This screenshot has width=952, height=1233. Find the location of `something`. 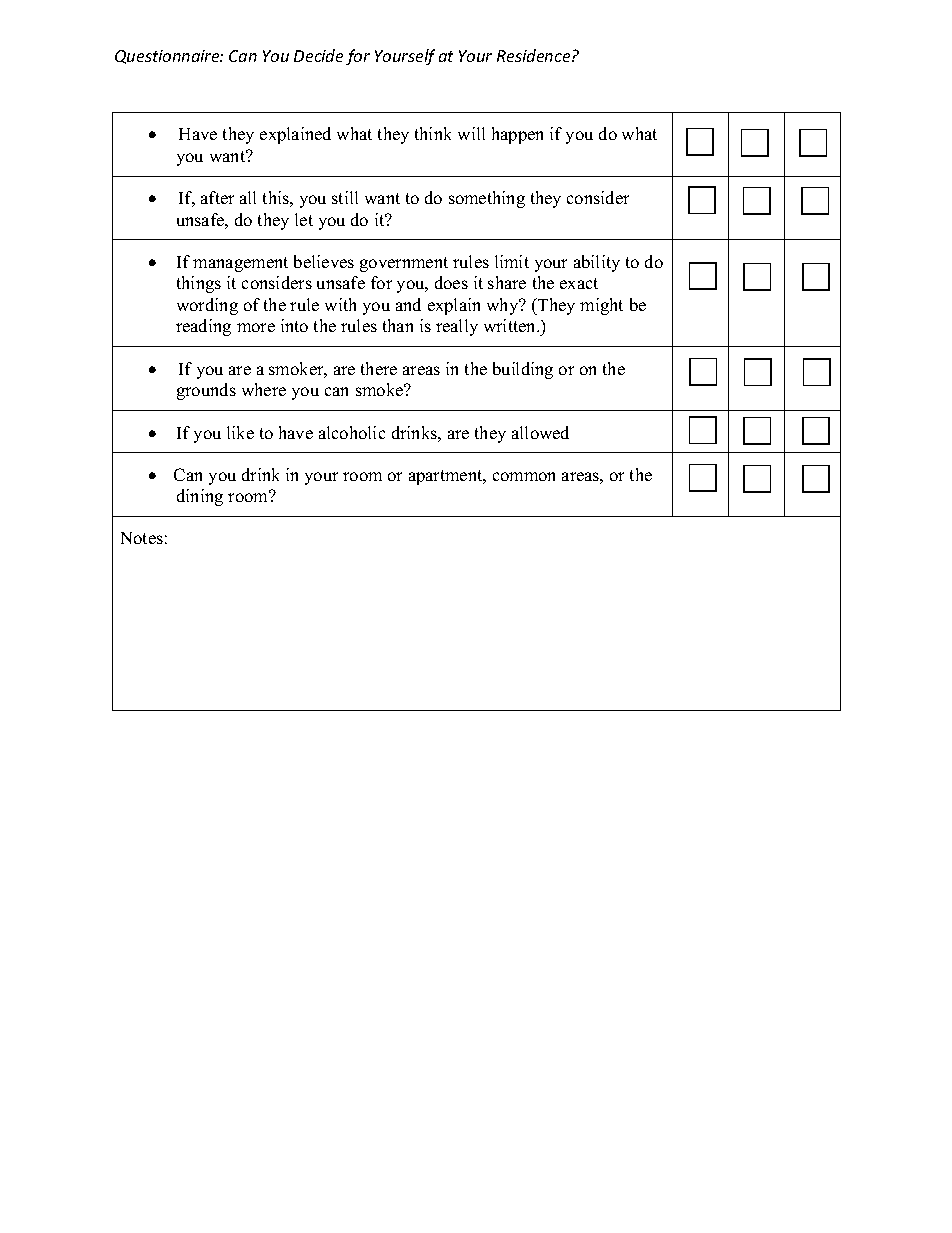

something is located at coordinates (487, 199).
